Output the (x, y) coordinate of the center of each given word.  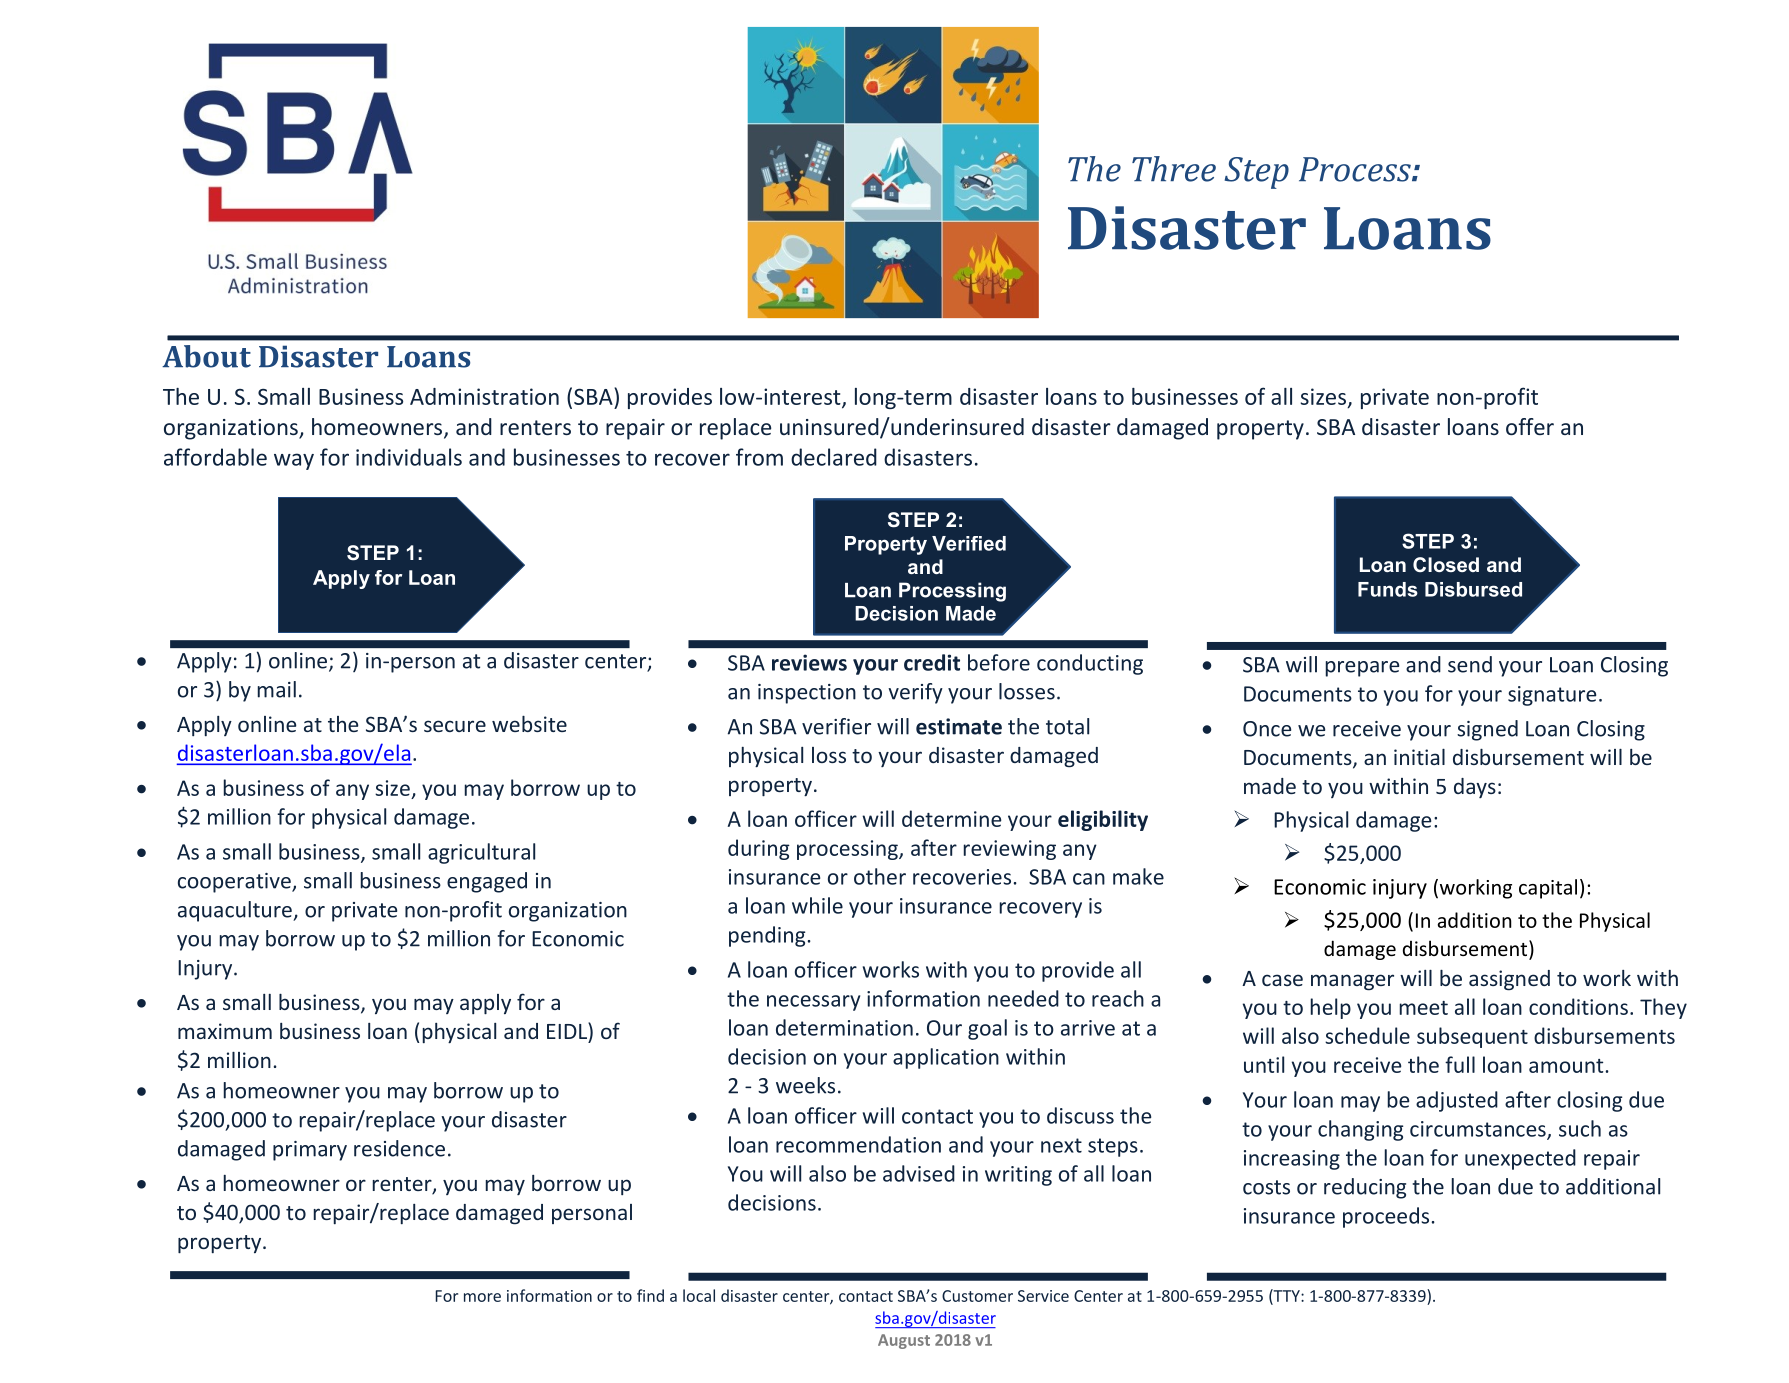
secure (455, 726)
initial (1419, 757)
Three (1174, 169)
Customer (977, 1296)
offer (1530, 426)
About (206, 356)
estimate (959, 726)
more (482, 1297)
